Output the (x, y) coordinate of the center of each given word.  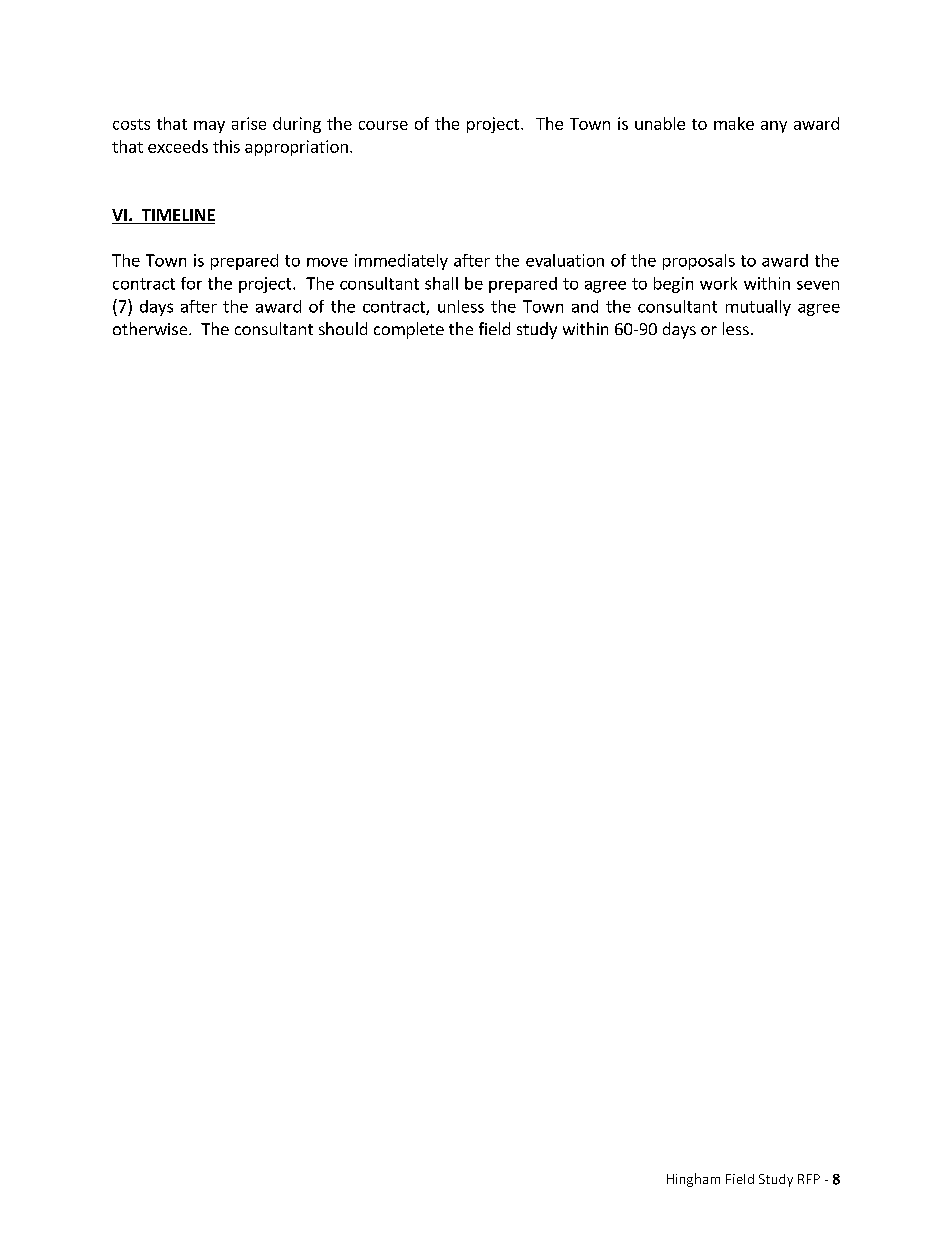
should (343, 328)
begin (673, 285)
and (585, 306)
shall (441, 283)
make (734, 123)
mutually (758, 308)
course (383, 125)
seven (818, 285)
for (191, 283)
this (226, 146)
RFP (809, 1179)
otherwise (151, 328)
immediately (401, 262)
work (718, 283)
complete (409, 330)
